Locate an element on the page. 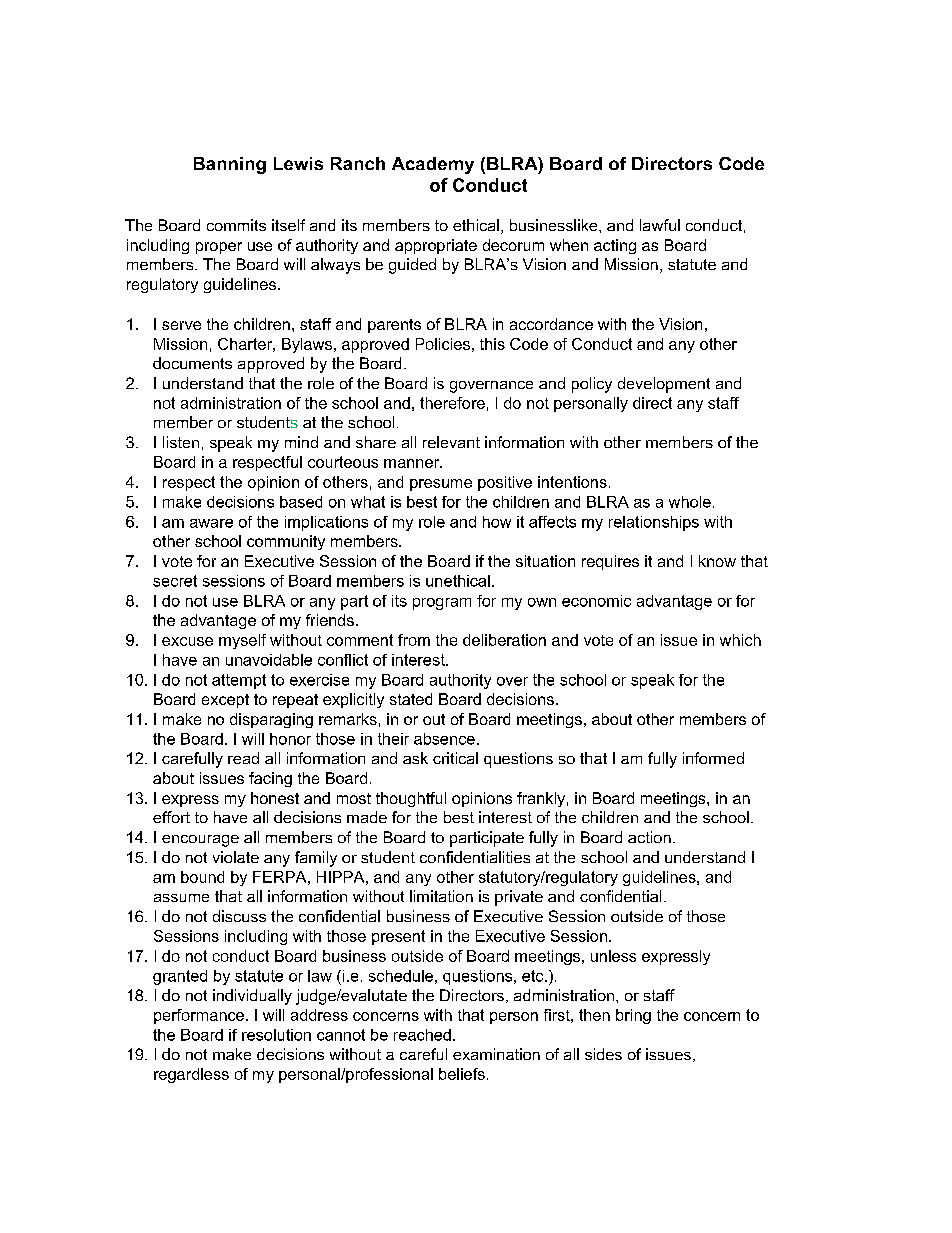 This document has width=952, height=1233. lawful is located at coordinates (660, 225).
